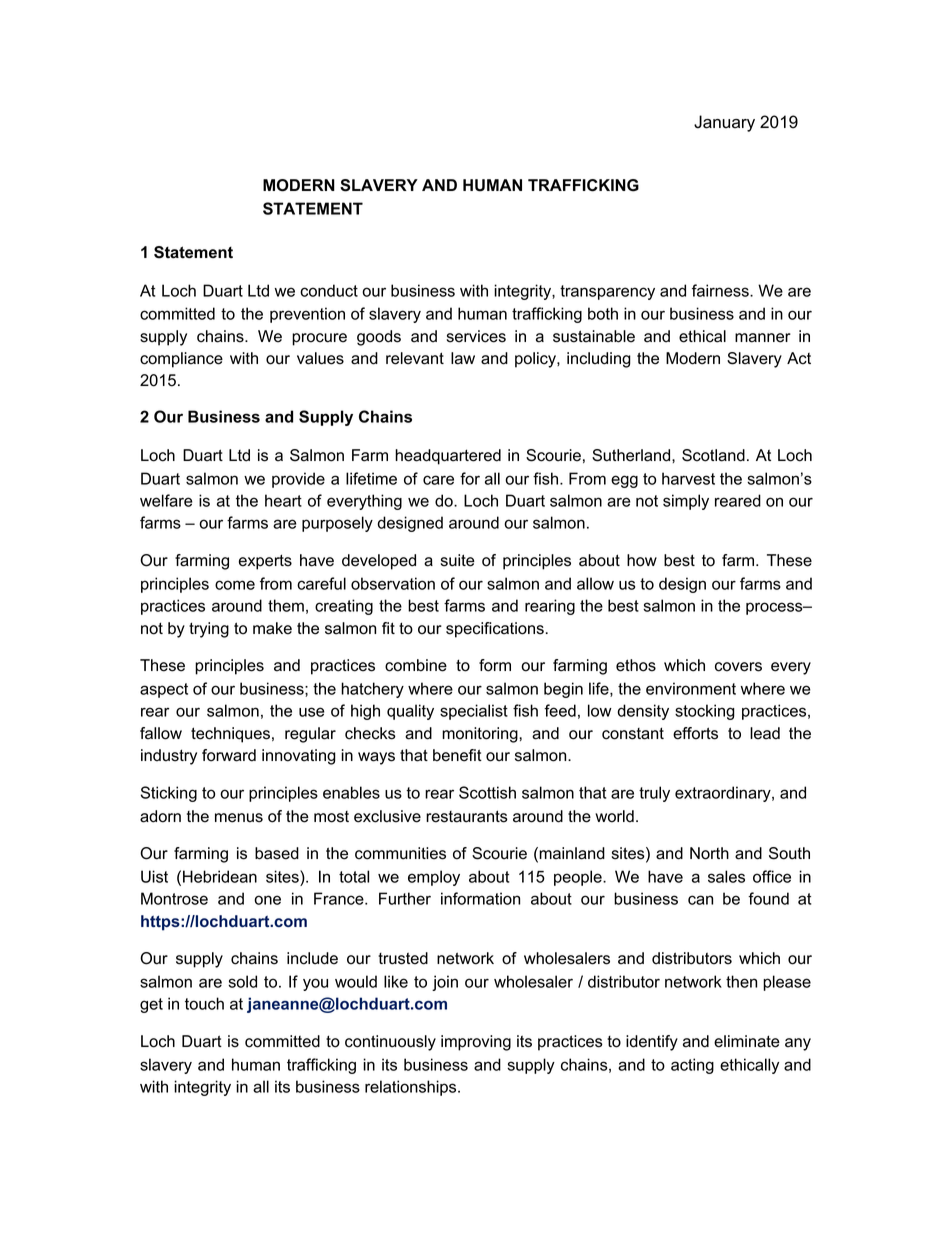 Image resolution: width=952 pixels, height=1233 pixels. What do you see at coordinates (724, 123) in the screenshot?
I see `January` at bounding box center [724, 123].
